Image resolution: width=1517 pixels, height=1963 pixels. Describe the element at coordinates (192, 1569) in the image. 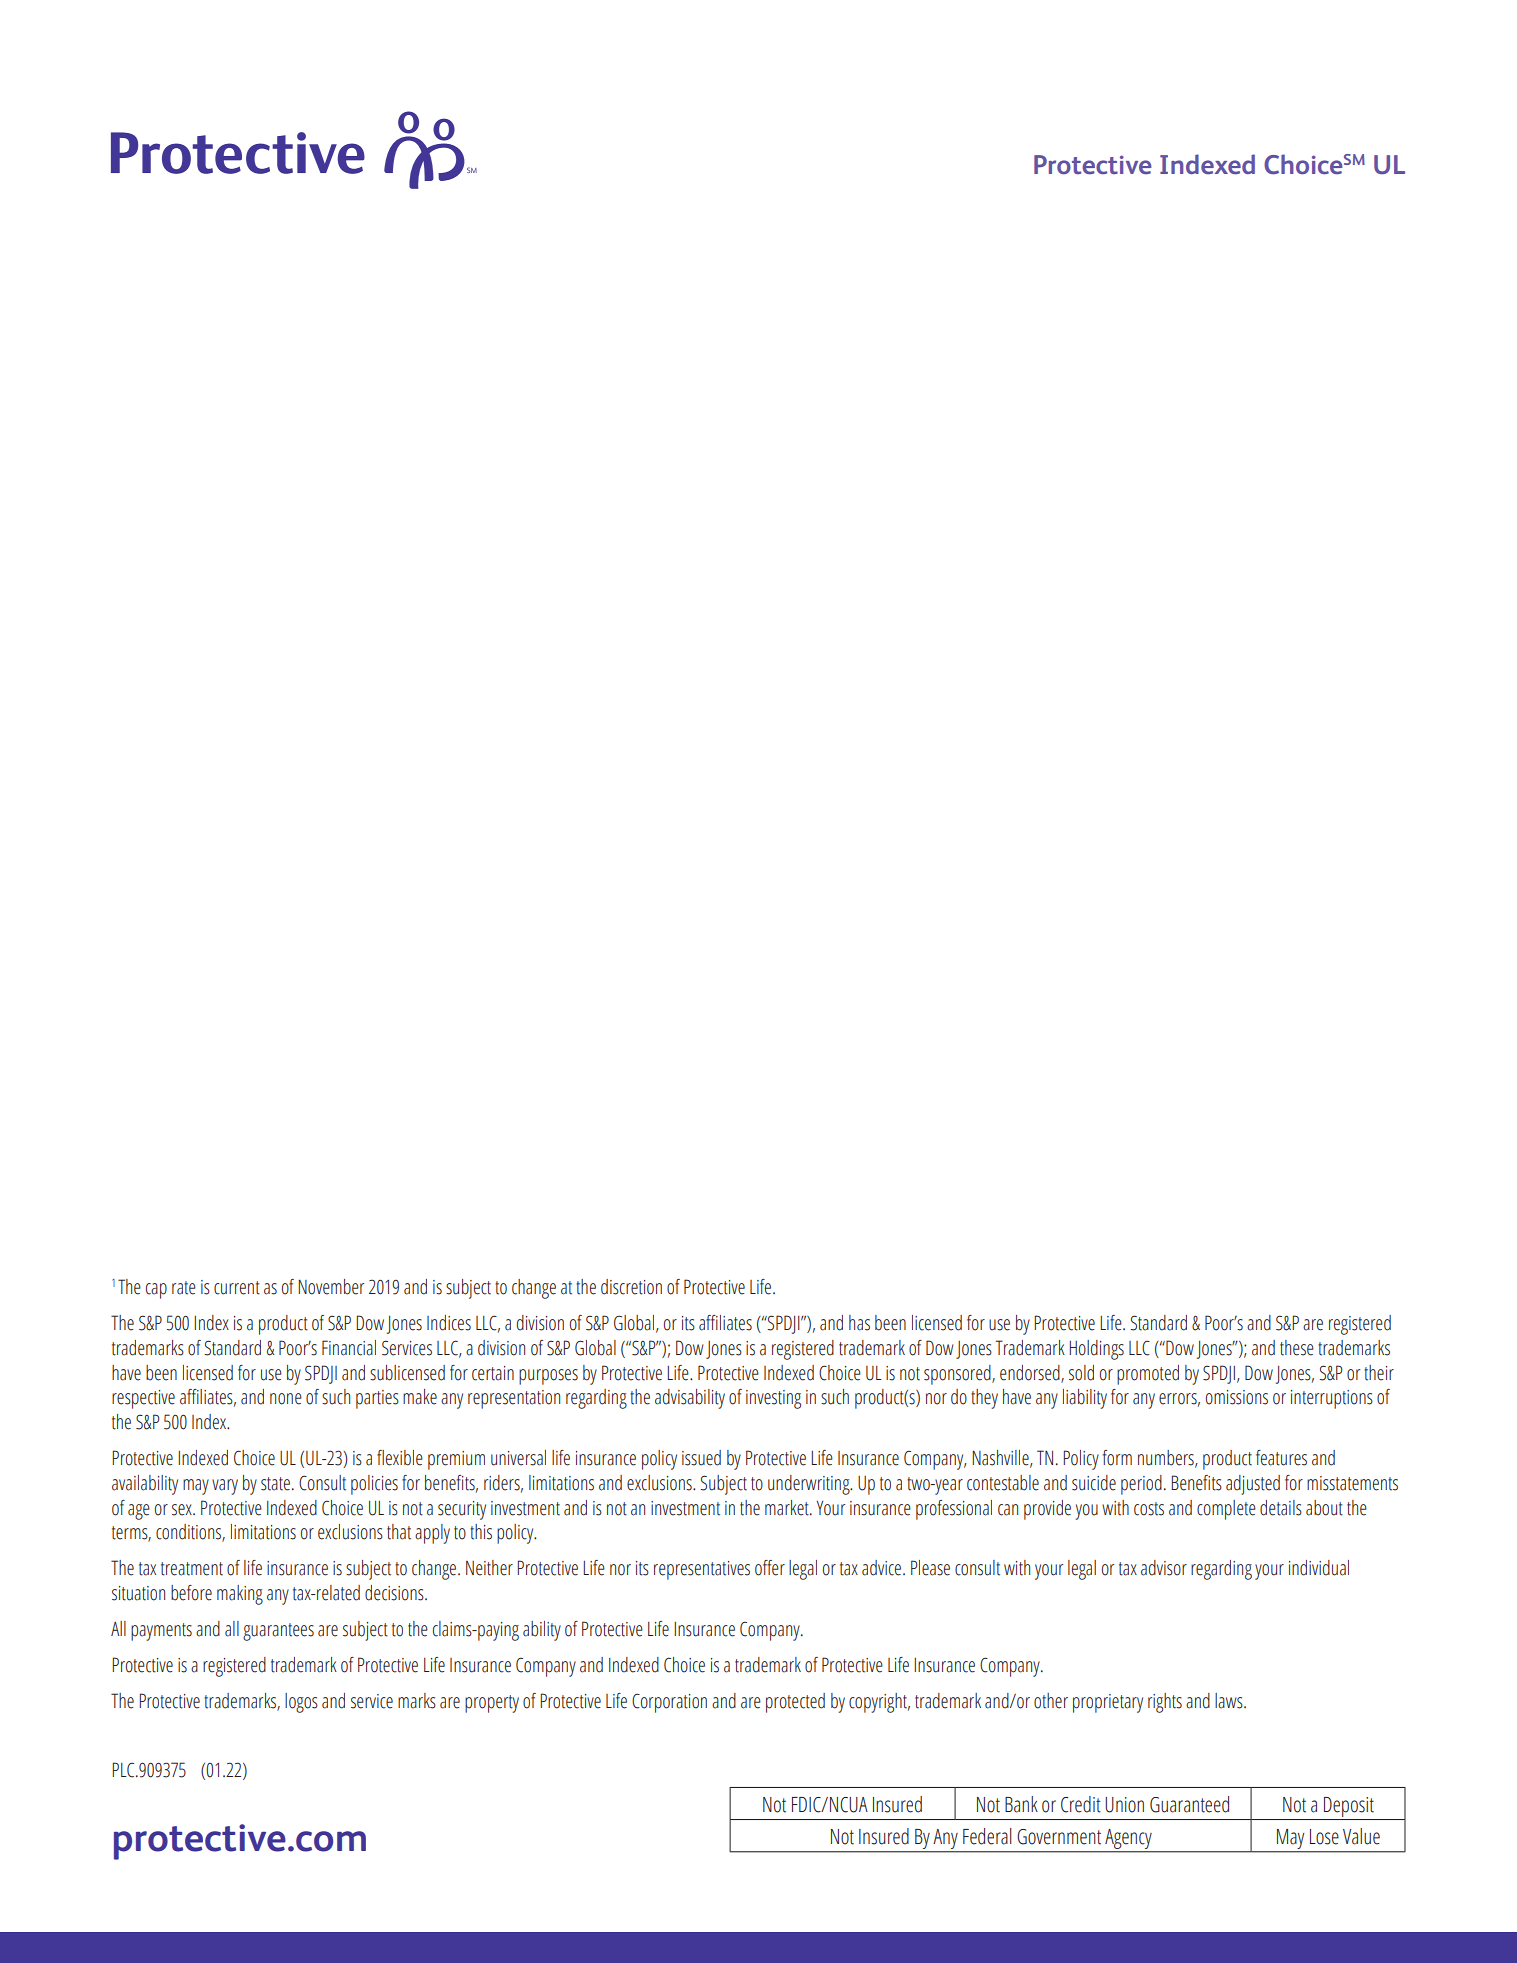

I see `treatment` at that location.
